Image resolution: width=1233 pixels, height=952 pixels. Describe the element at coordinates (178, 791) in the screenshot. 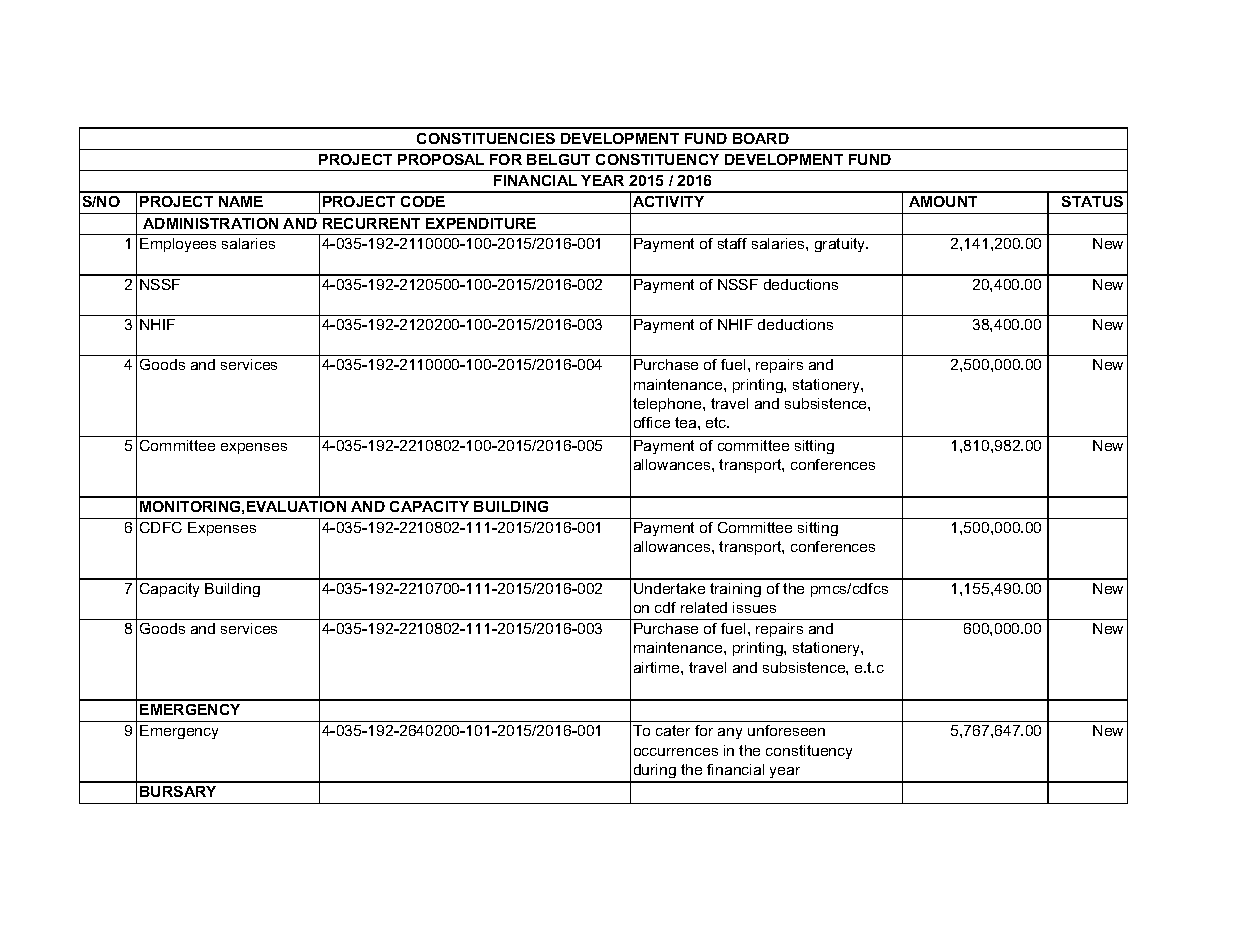

I see `BURSARY` at that location.
